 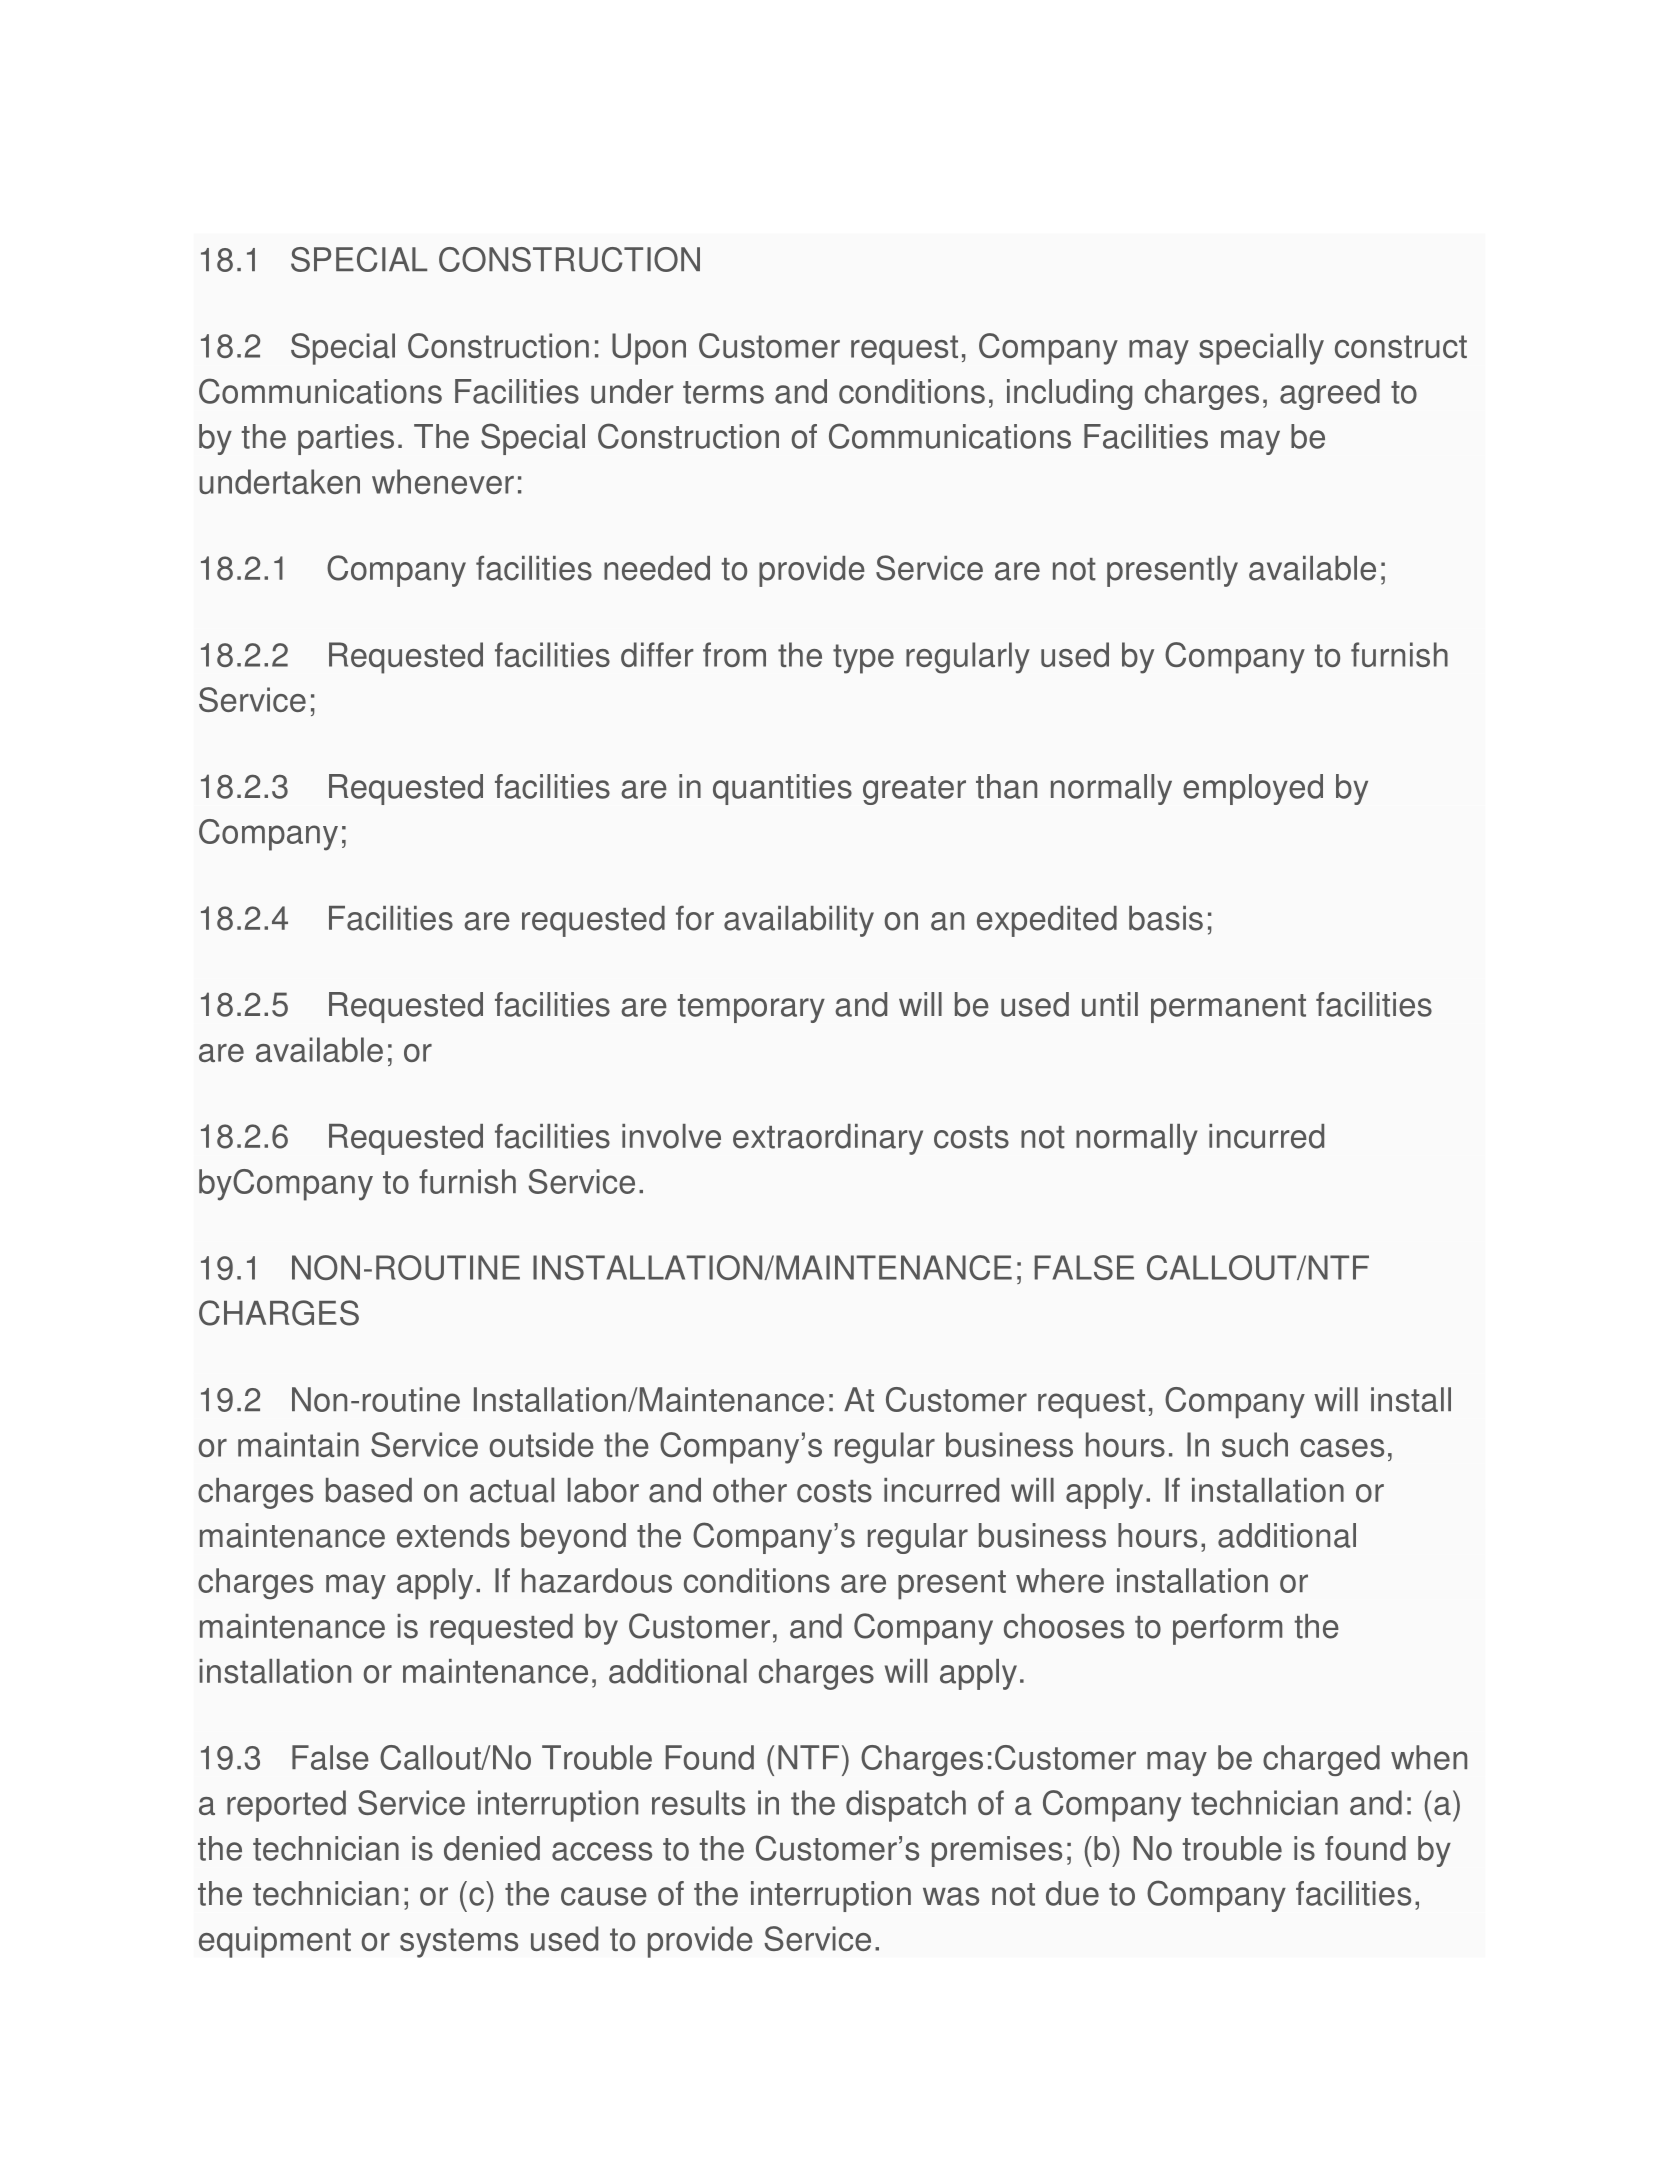 What do you see at coordinates (723, 392) in the image?
I see `terms` at bounding box center [723, 392].
